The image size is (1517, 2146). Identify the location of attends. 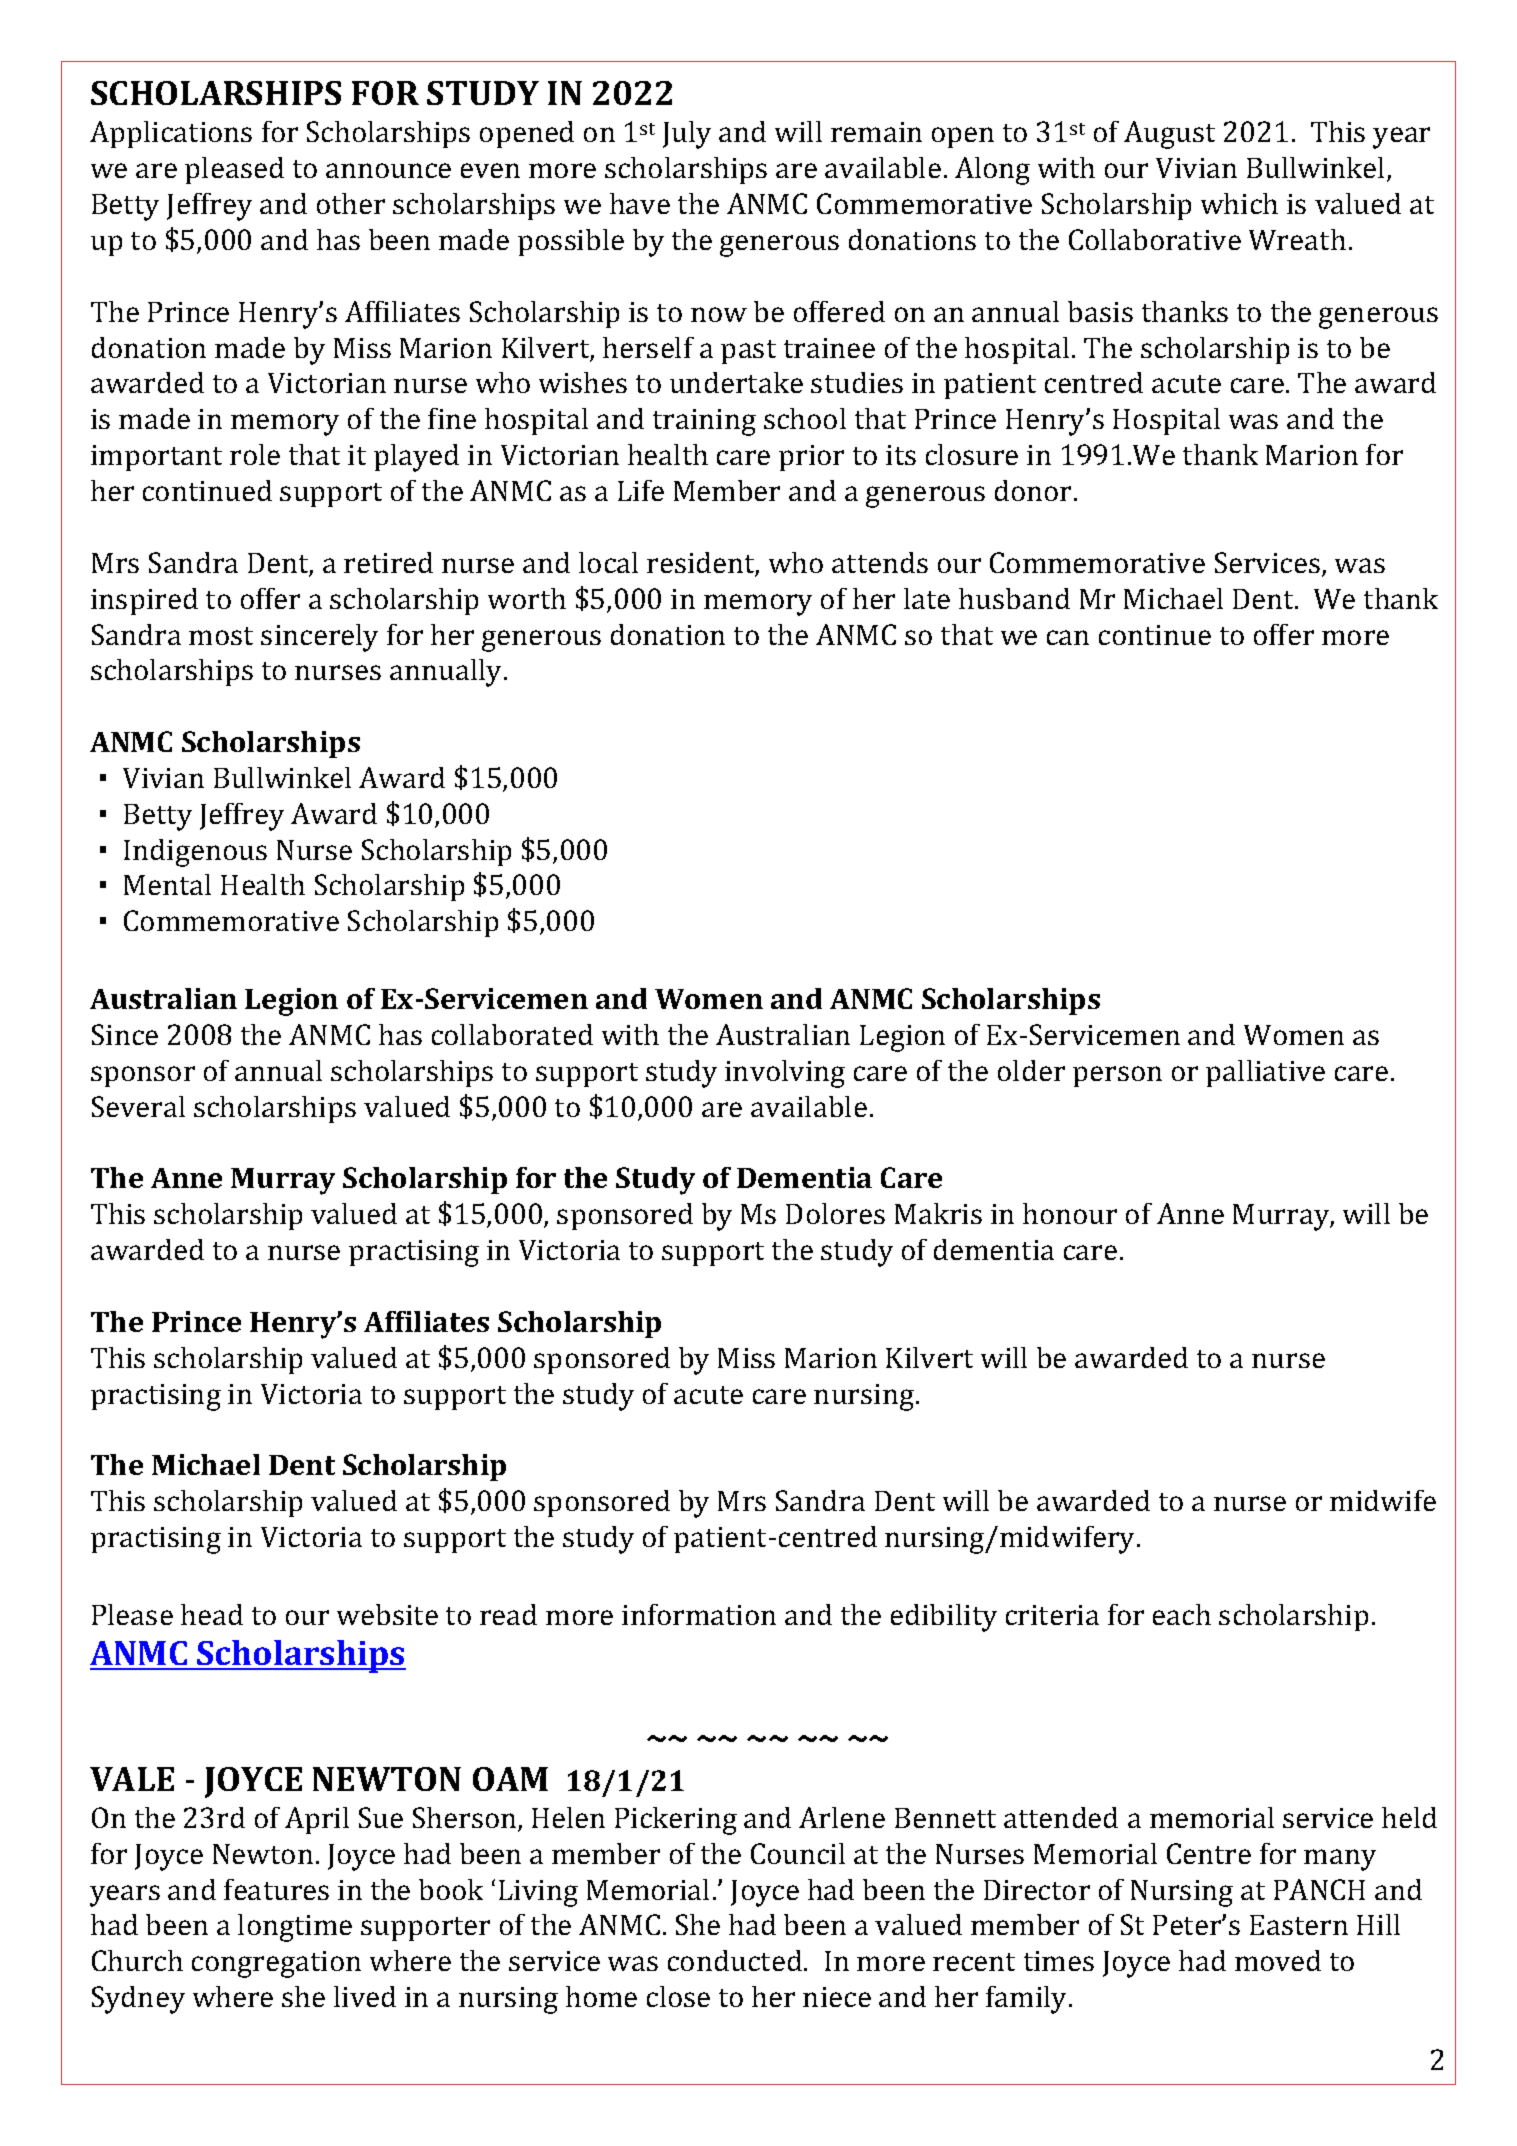
(880, 562).
